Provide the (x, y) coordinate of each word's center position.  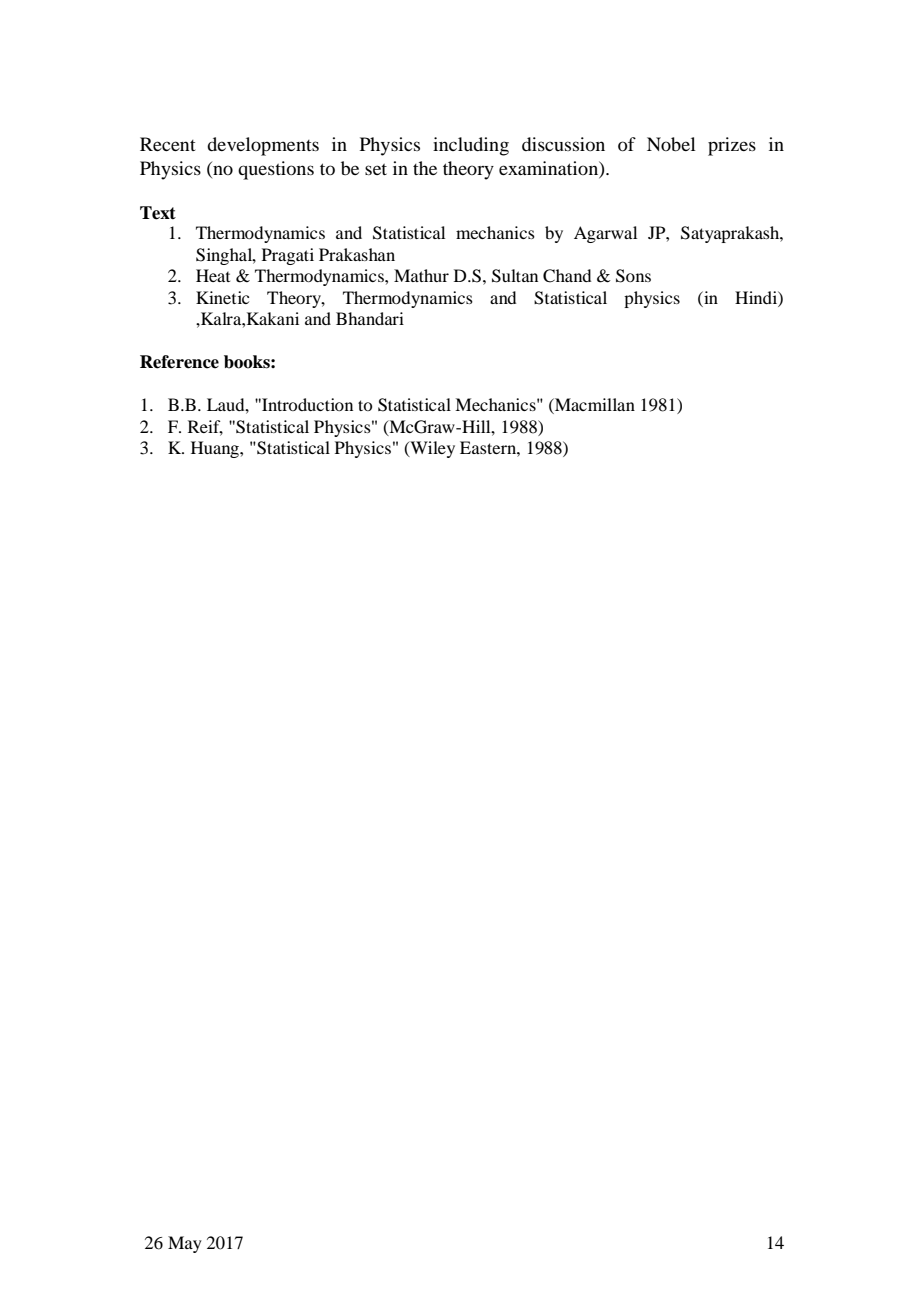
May (185, 1244)
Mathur (421, 275)
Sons (633, 276)
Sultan (515, 276)
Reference (179, 362)
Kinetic (222, 297)
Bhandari (370, 318)
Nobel (671, 144)
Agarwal (605, 234)
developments (263, 146)
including (471, 146)
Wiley (431, 449)
